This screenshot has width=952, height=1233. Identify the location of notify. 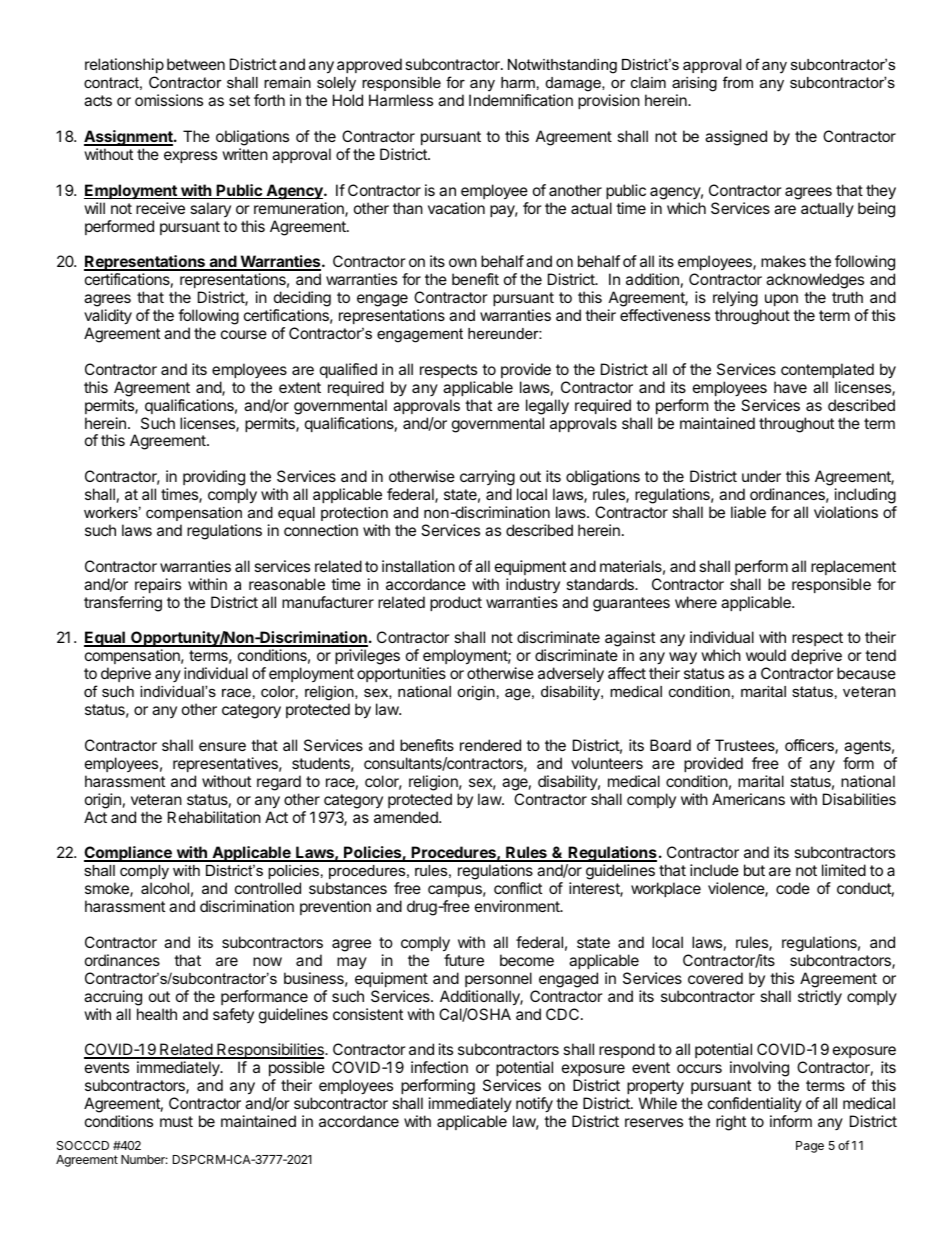
(534, 1105).
